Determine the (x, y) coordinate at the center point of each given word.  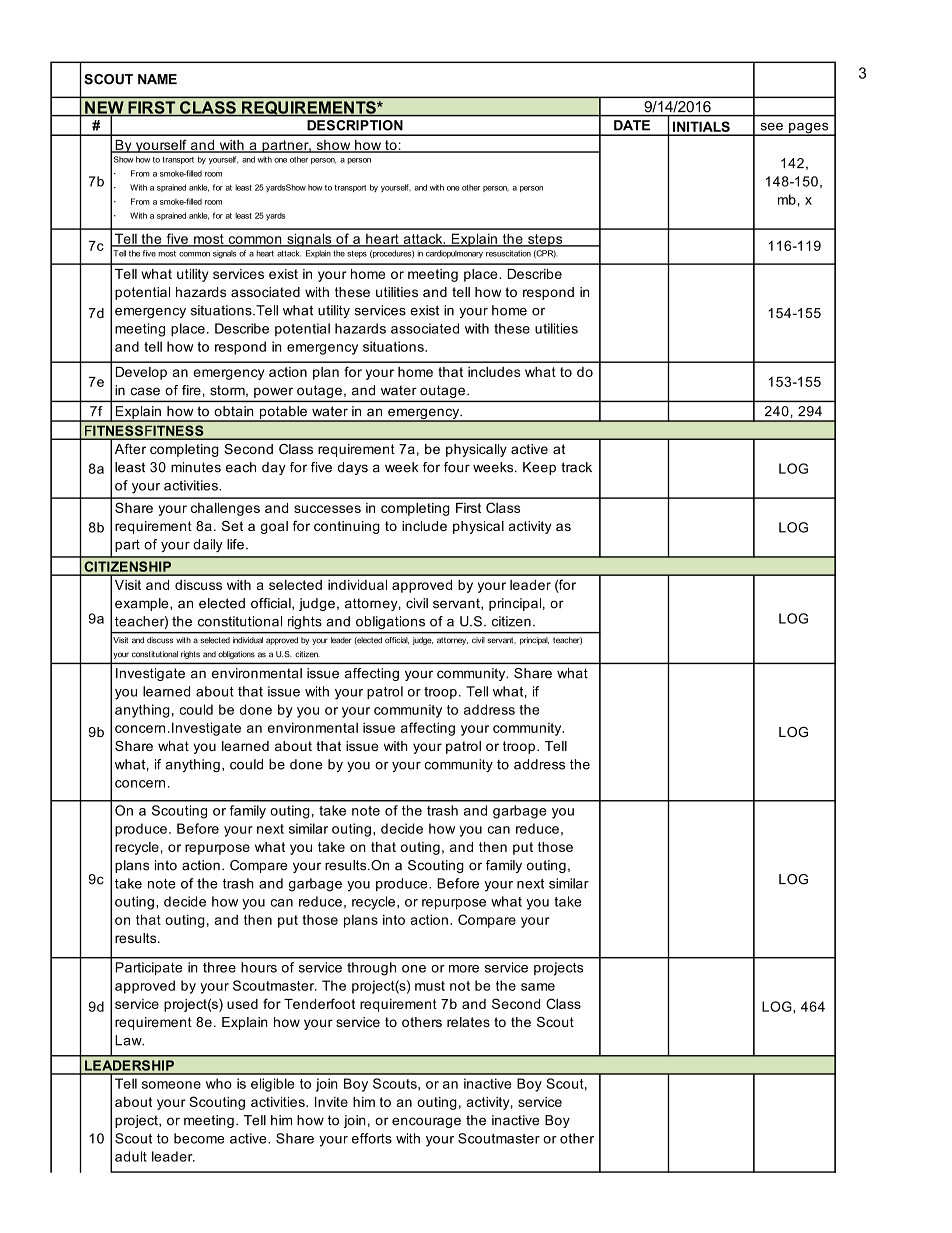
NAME (157, 79)
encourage (426, 1122)
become (199, 1138)
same (538, 987)
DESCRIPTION (355, 125)
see (772, 127)
